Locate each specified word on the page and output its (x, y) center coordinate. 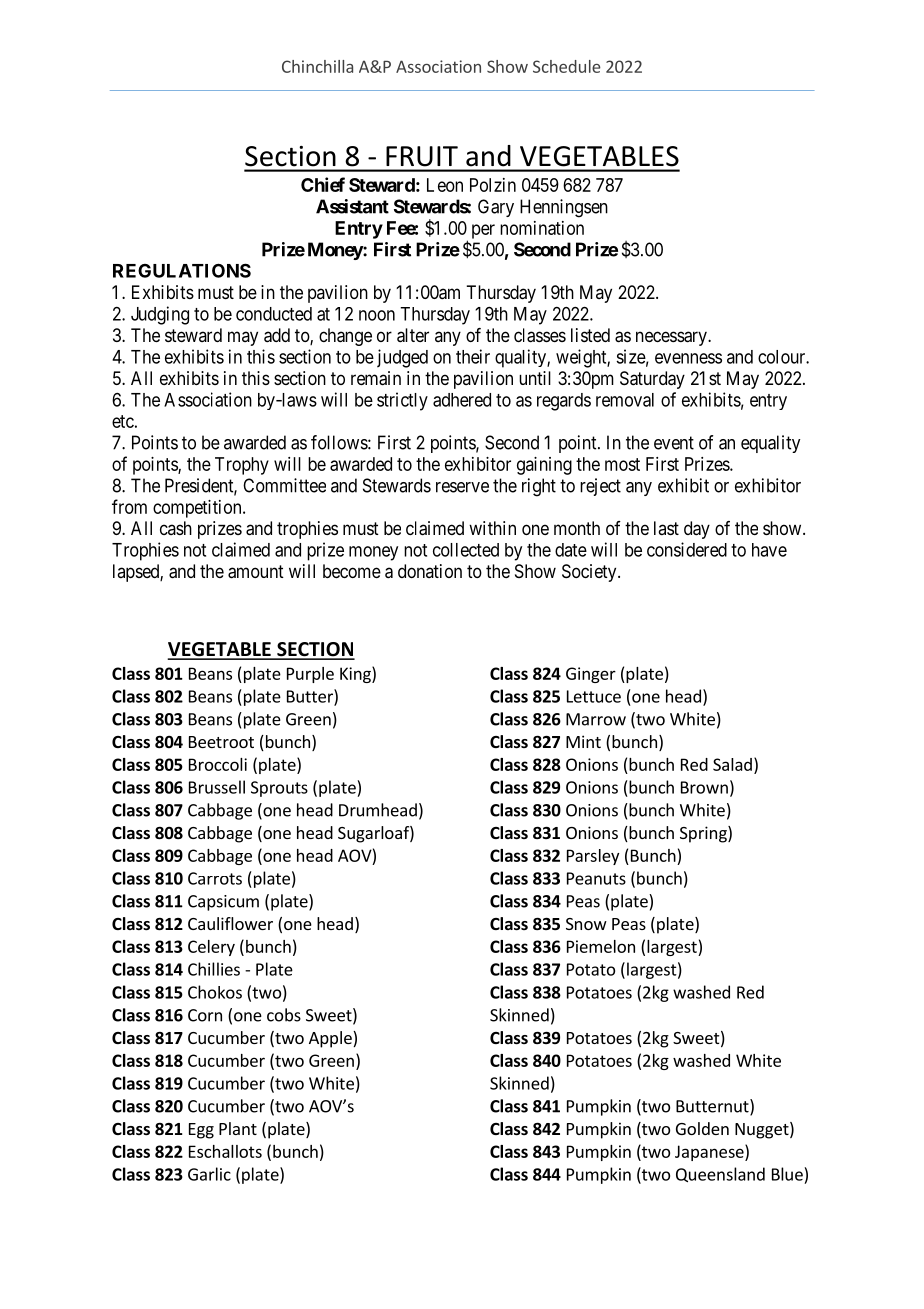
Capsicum (223, 903)
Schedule (567, 66)
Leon (445, 185)
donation (430, 571)
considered (687, 549)
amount (256, 572)
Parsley (593, 857)
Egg (201, 1131)
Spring (704, 834)
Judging (160, 315)
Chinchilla (317, 66)
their (473, 356)
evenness (688, 358)
